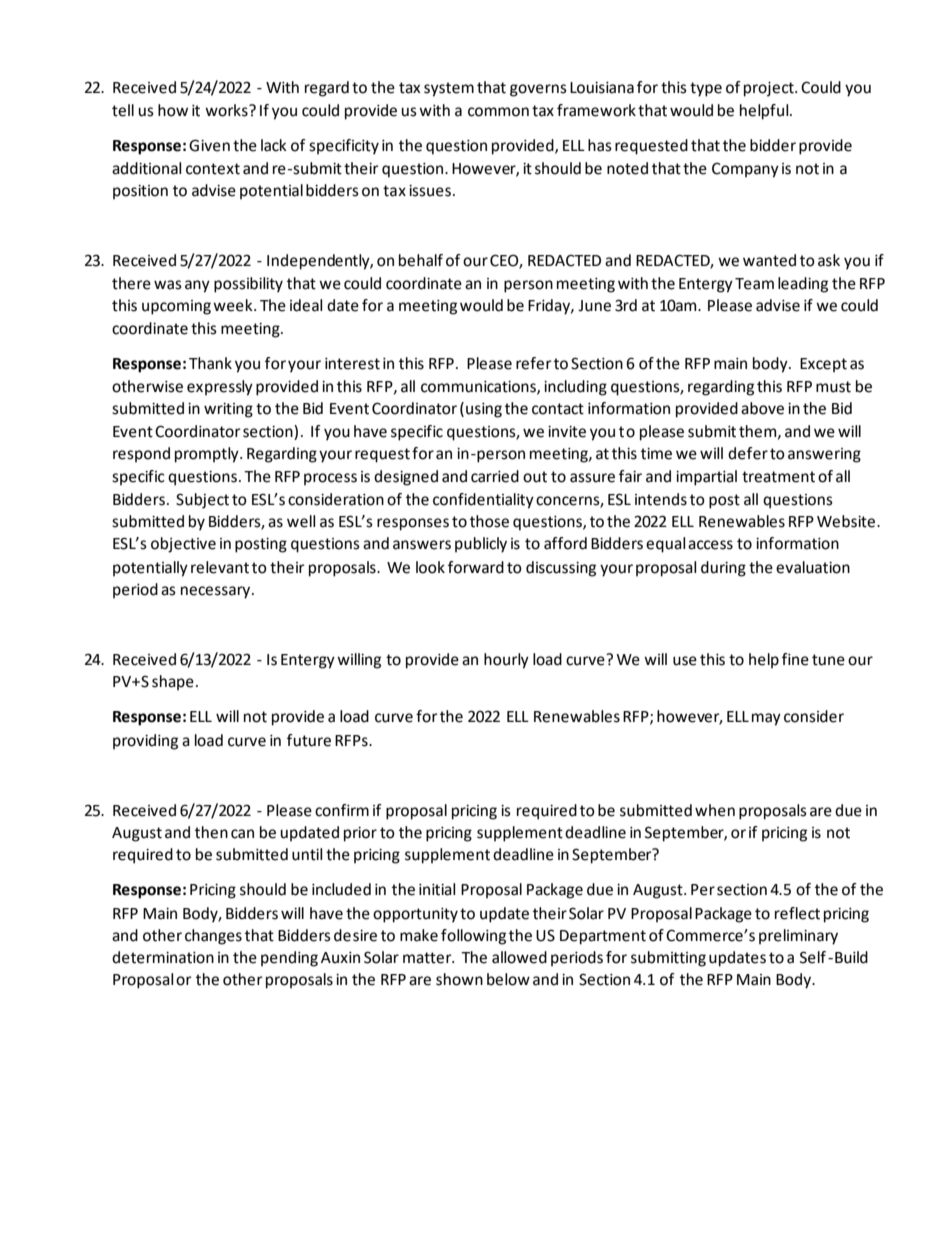  Describe the element at coordinates (498, 112) in the screenshot. I see `common` at that location.
